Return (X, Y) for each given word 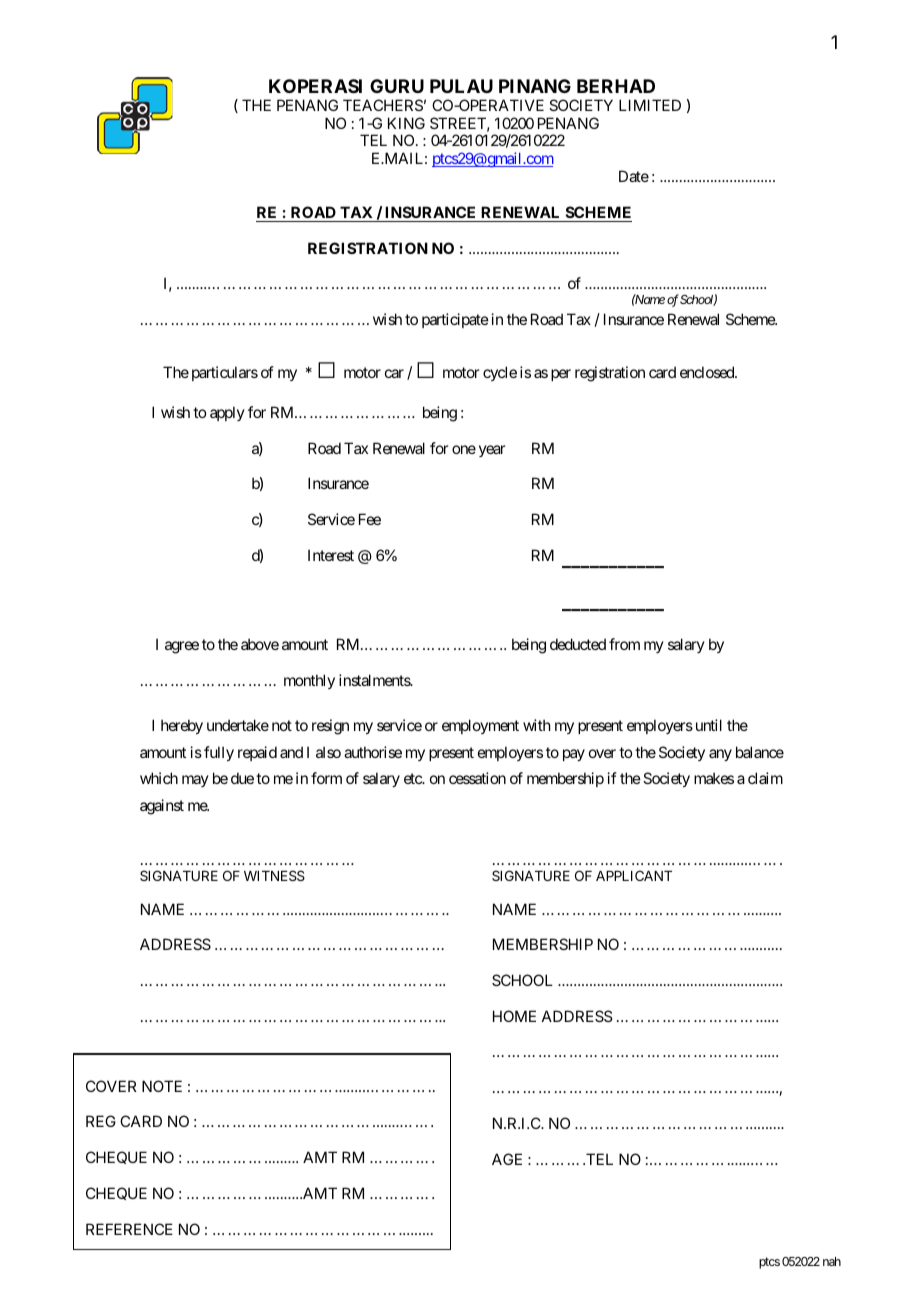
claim (765, 778)
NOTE (162, 1086)
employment (480, 726)
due (242, 778)
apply (227, 413)
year (492, 451)
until (709, 725)
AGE (507, 1159)
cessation (477, 778)
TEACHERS (383, 105)
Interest (331, 555)
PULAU (461, 86)
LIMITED (650, 105)
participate (455, 320)
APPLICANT (634, 875)
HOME (514, 1016)
